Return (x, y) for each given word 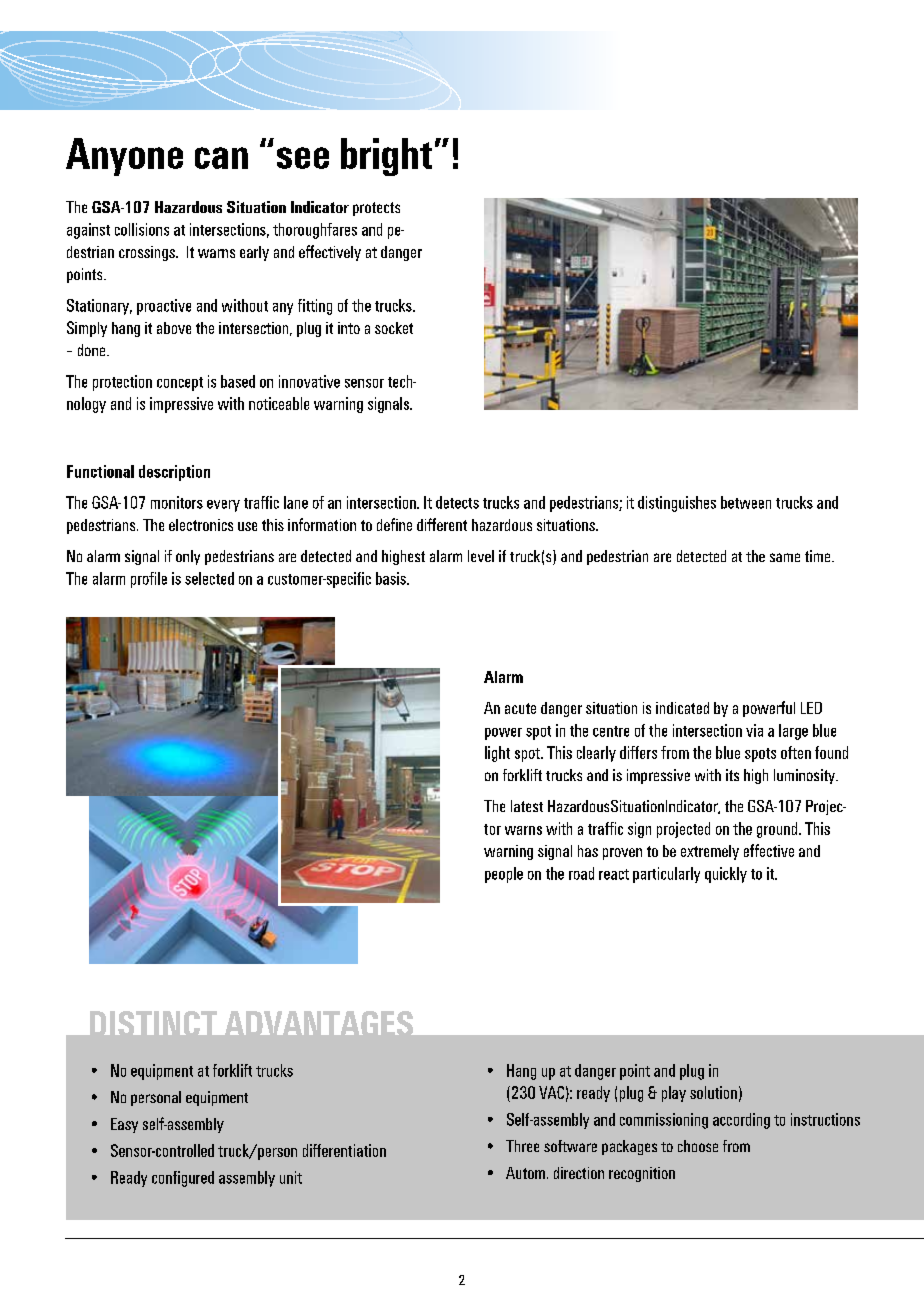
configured (183, 1179)
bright (386, 157)
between (746, 502)
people (504, 875)
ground (777, 830)
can (221, 158)
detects (457, 502)
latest (527, 806)
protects (376, 209)
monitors (177, 502)
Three (522, 1146)
